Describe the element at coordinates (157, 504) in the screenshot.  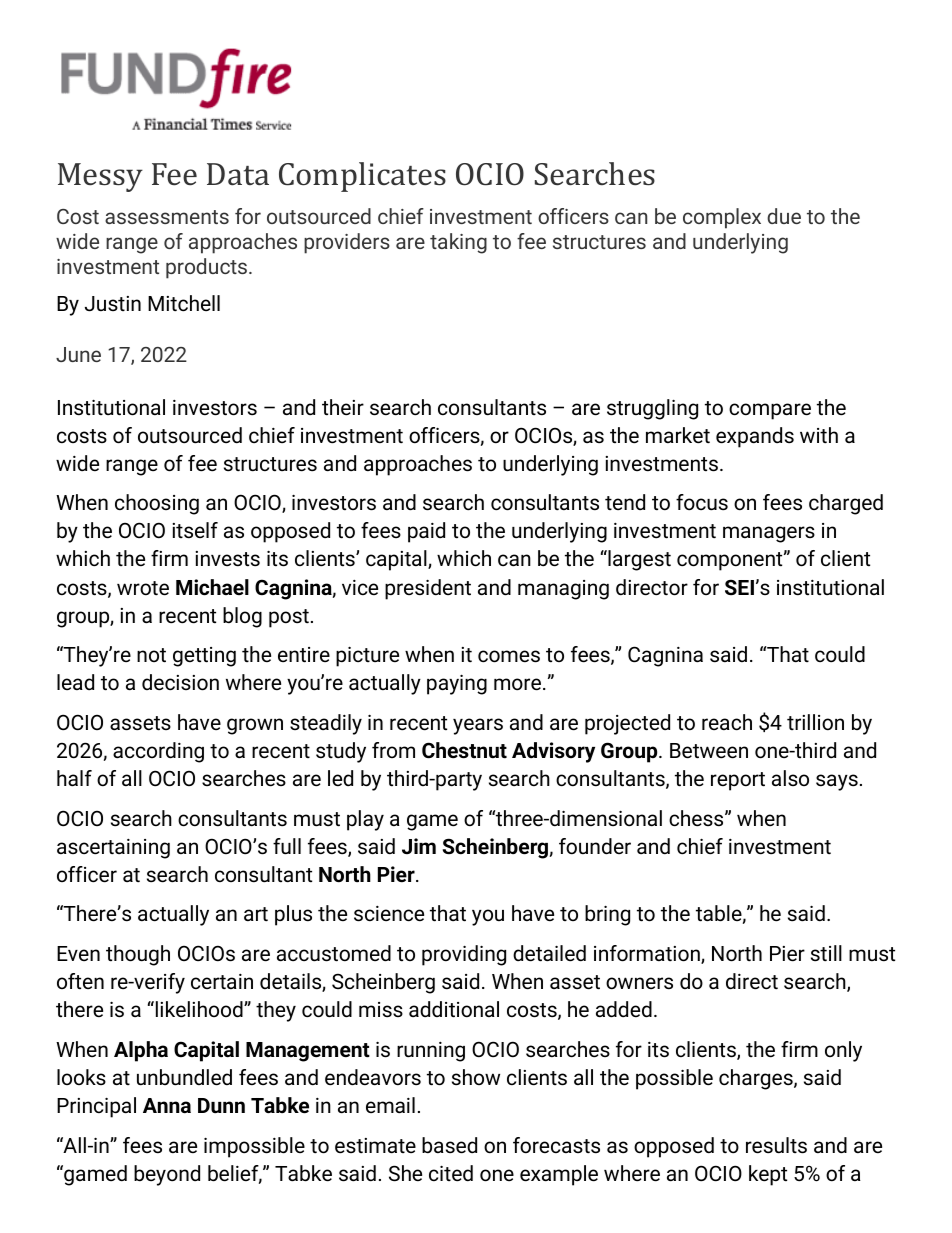
I see `choosing` at that location.
